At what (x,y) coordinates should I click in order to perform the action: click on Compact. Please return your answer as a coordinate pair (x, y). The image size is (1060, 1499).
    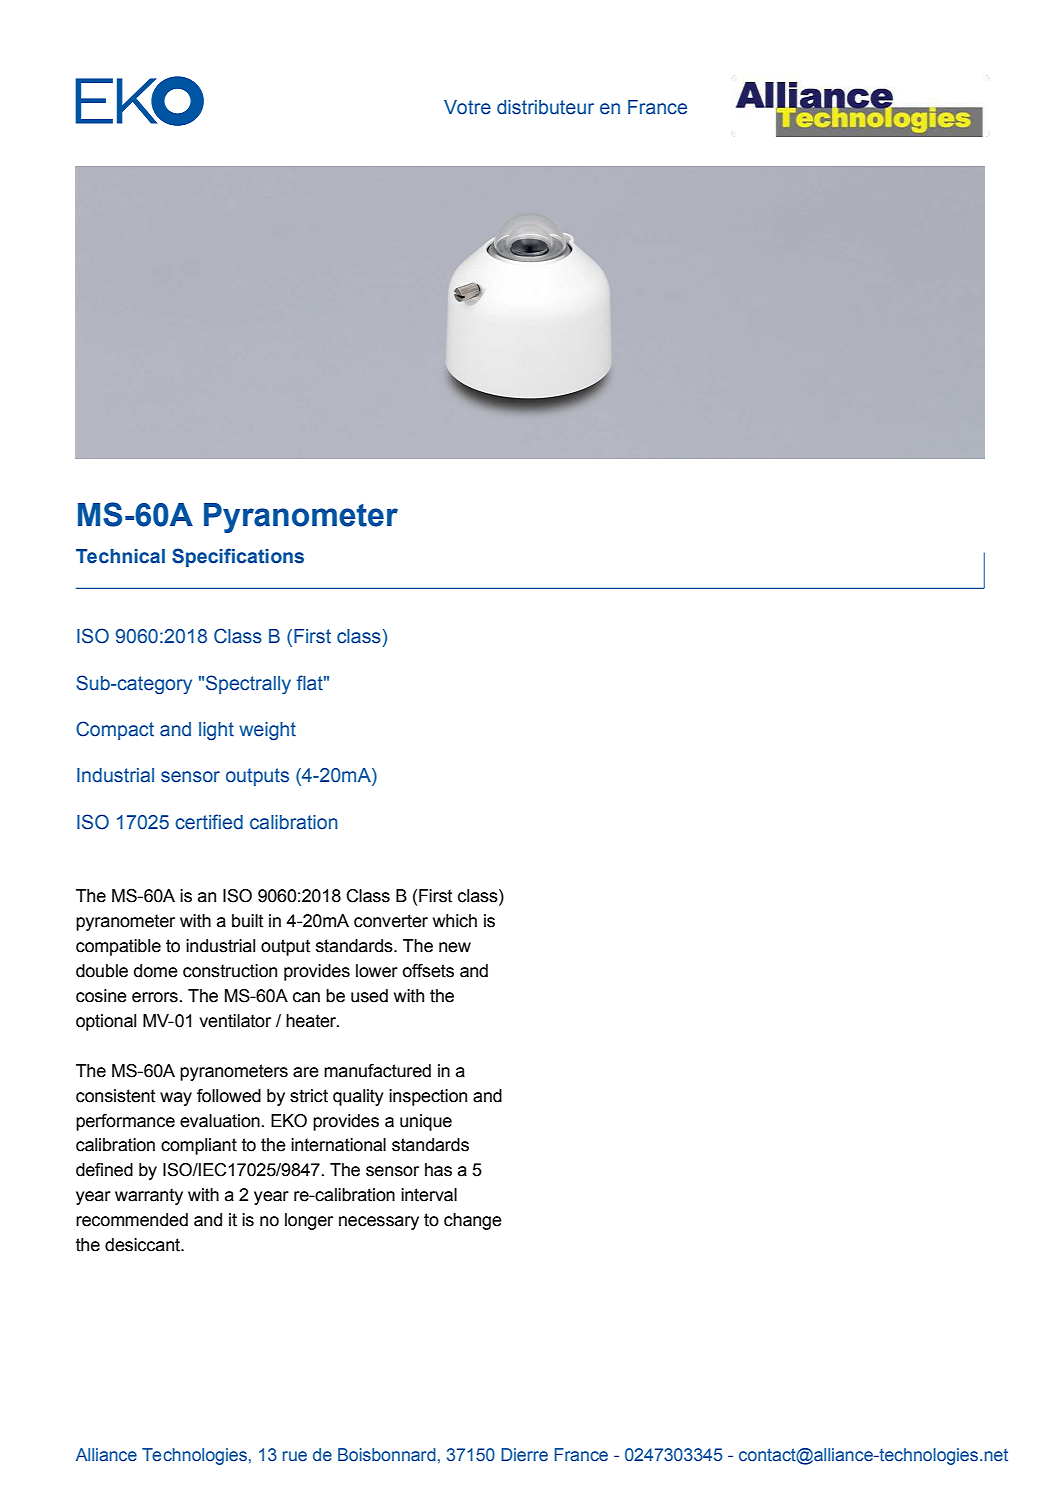
    Looking at the image, I should click on (115, 730).
